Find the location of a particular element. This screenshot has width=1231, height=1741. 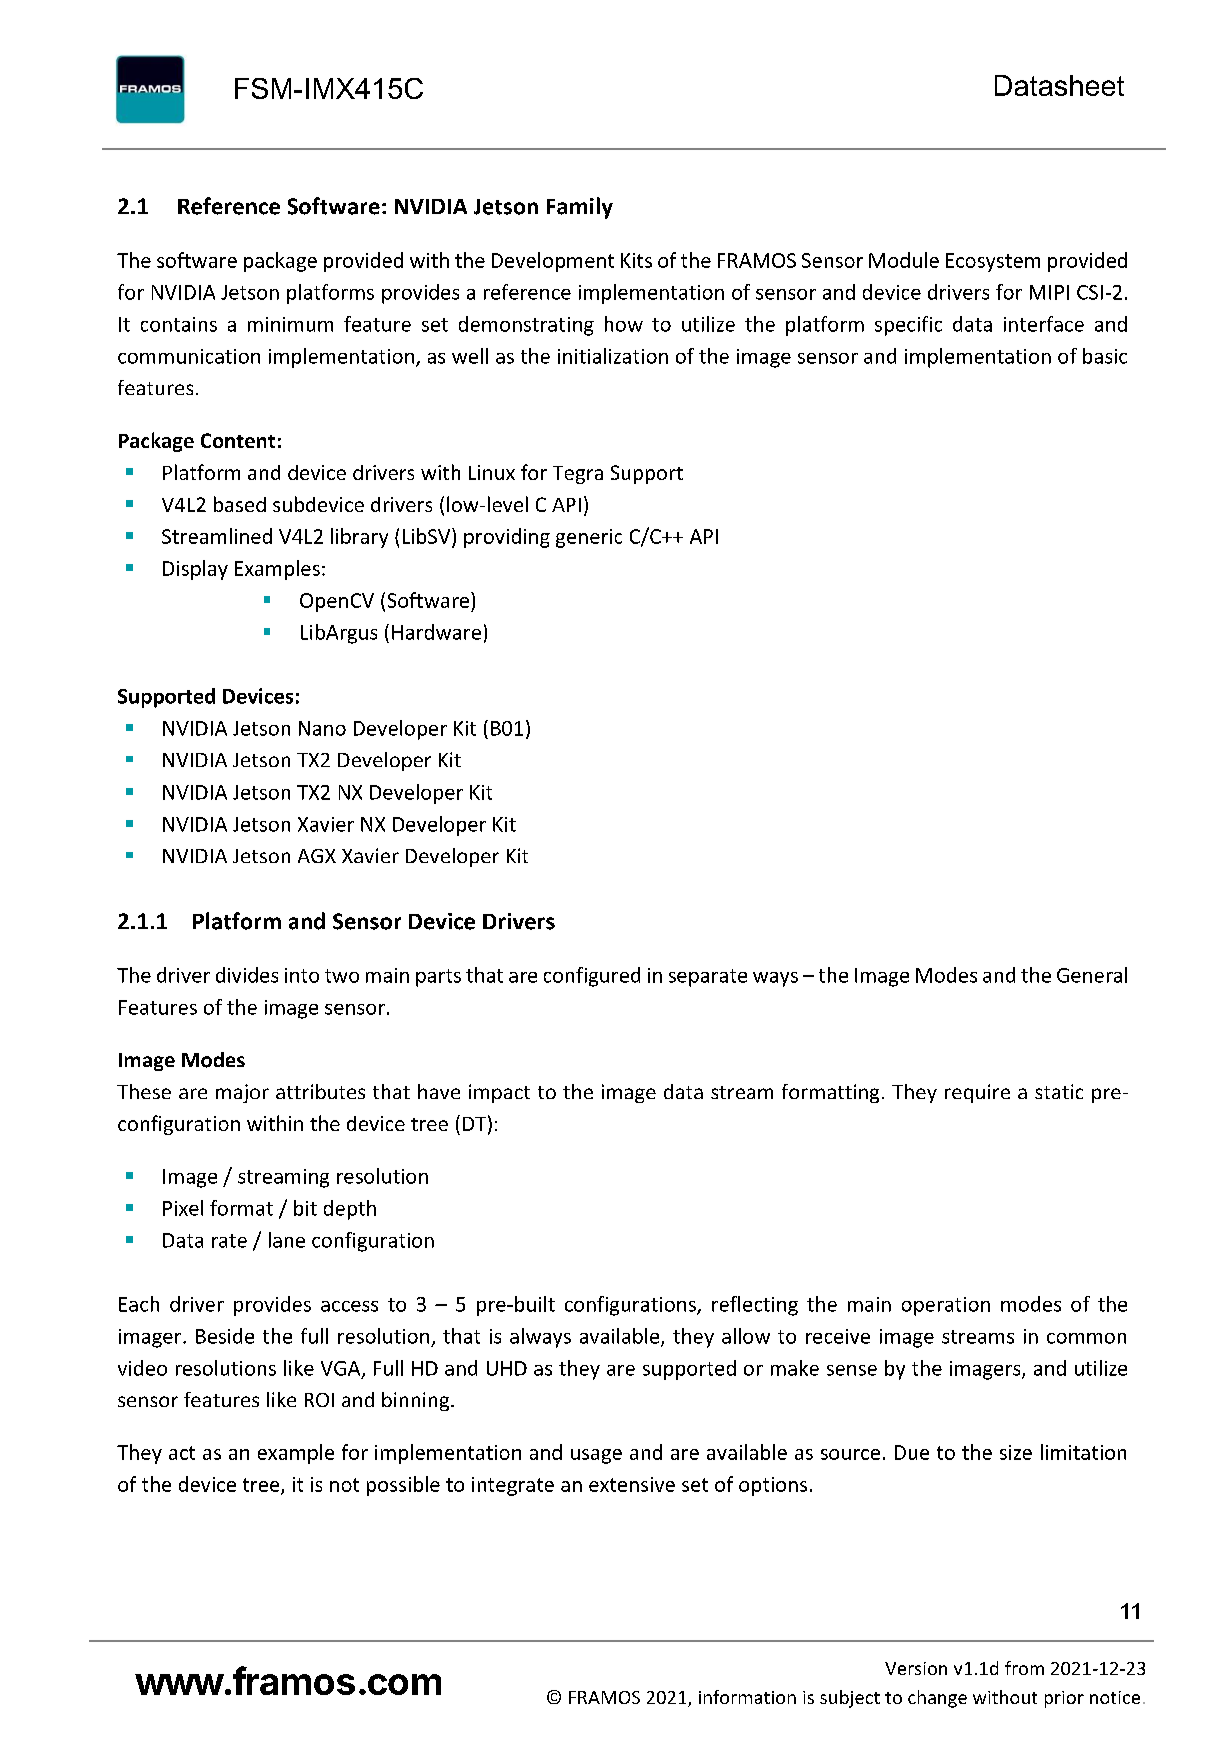

usage is located at coordinates (596, 1456).
